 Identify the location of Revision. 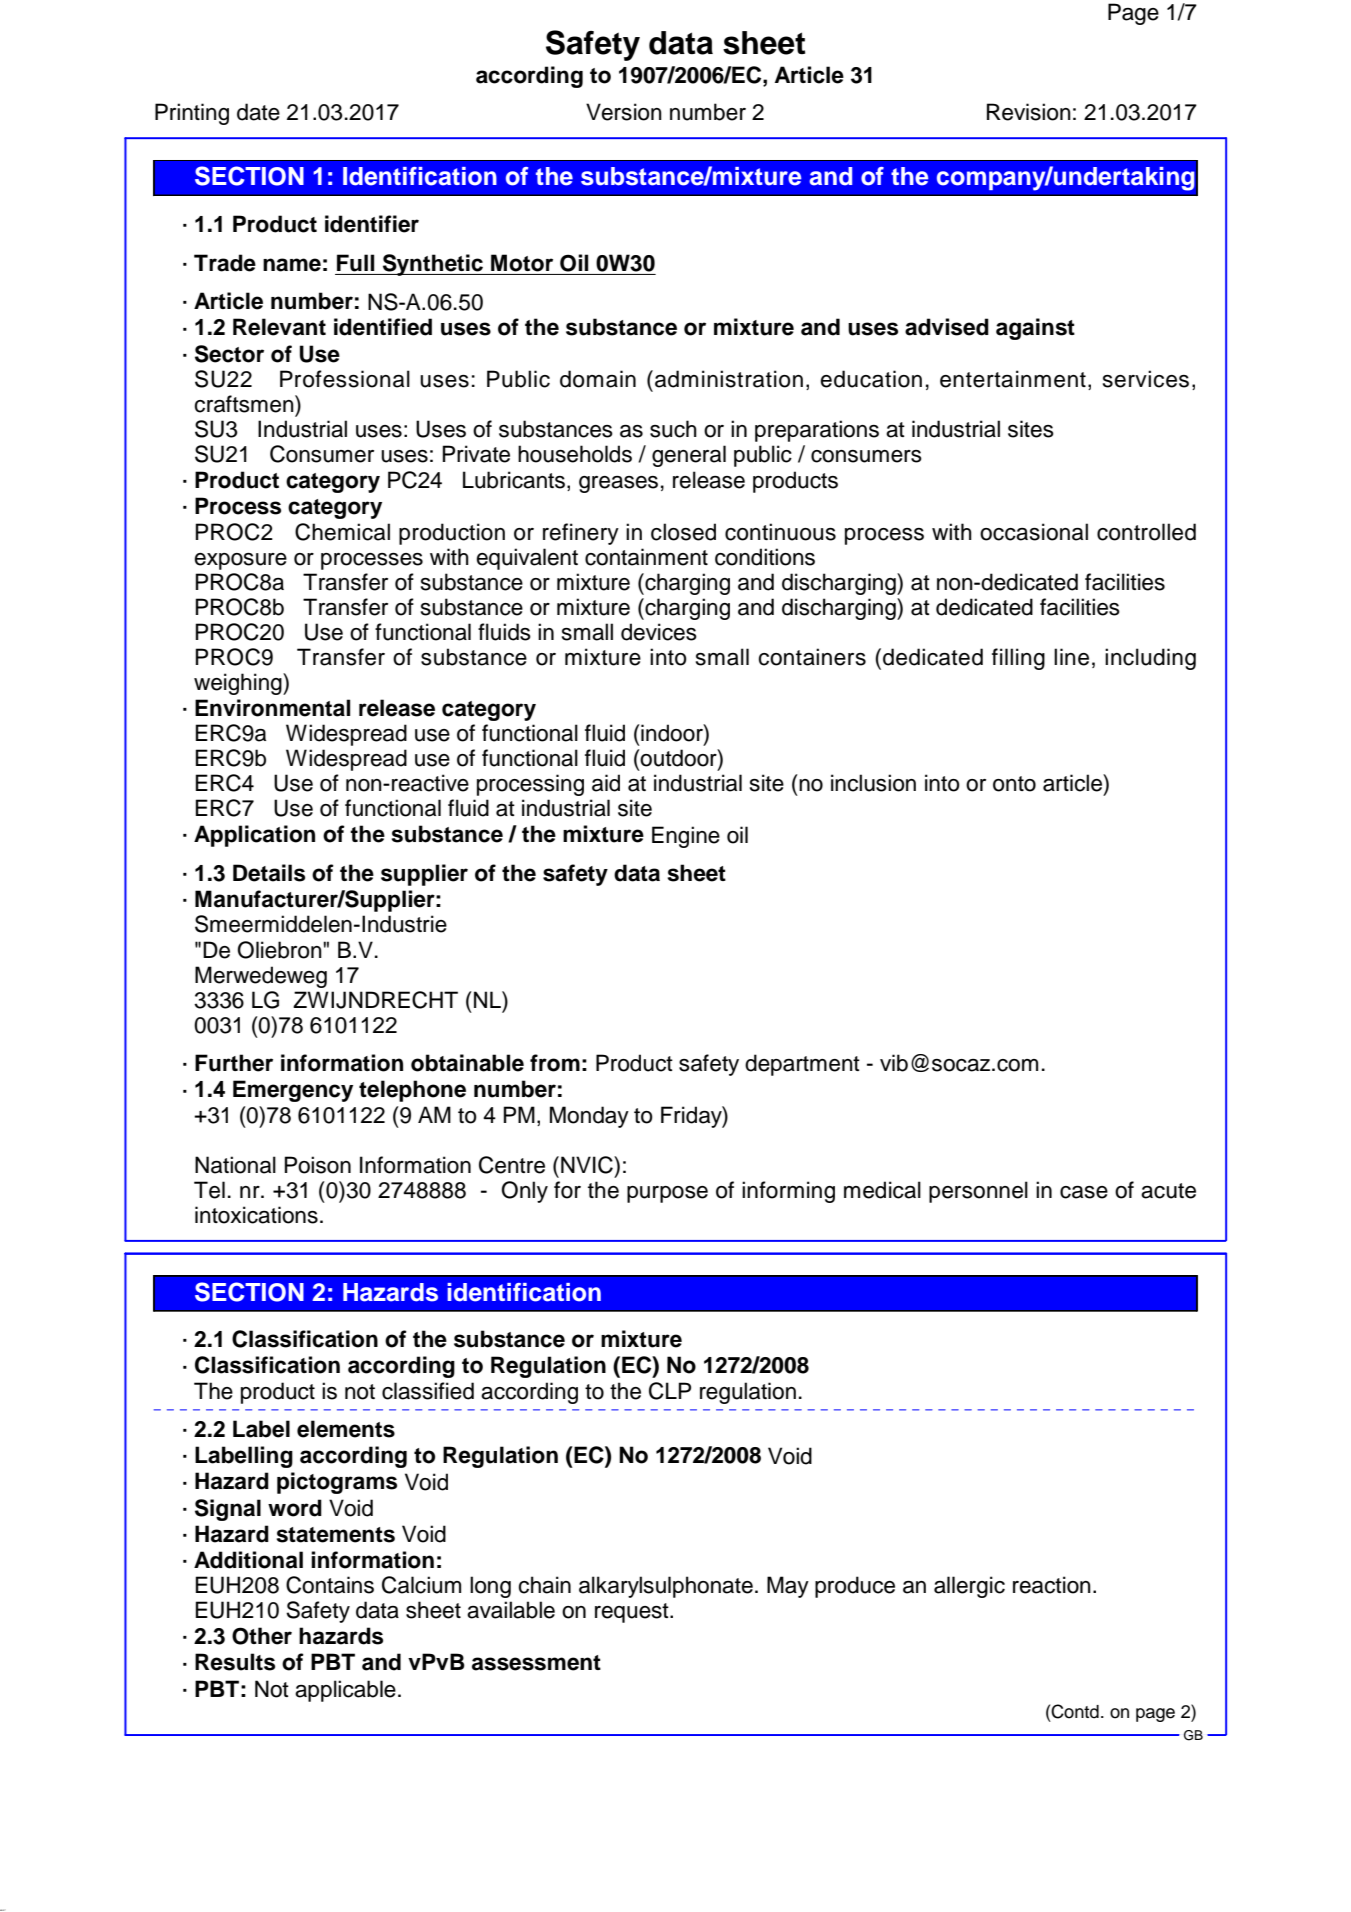
(1029, 112).
